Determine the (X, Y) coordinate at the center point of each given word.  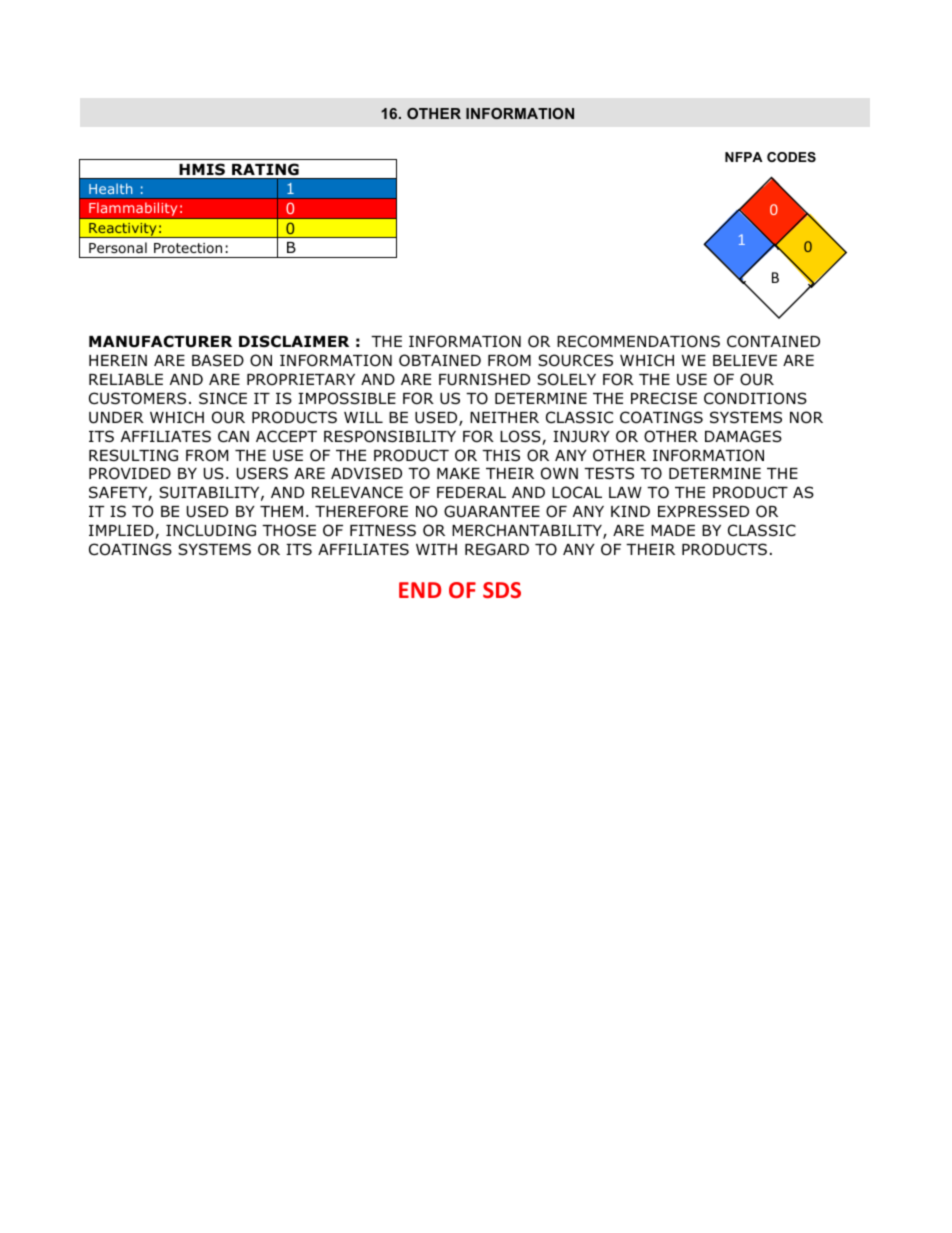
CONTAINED (773, 341)
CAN (233, 436)
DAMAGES (743, 436)
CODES (791, 157)
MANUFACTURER (160, 341)
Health (110, 188)
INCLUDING (211, 530)
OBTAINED (440, 360)
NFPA (744, 157)
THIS (501, 455)
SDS (502, 590)
